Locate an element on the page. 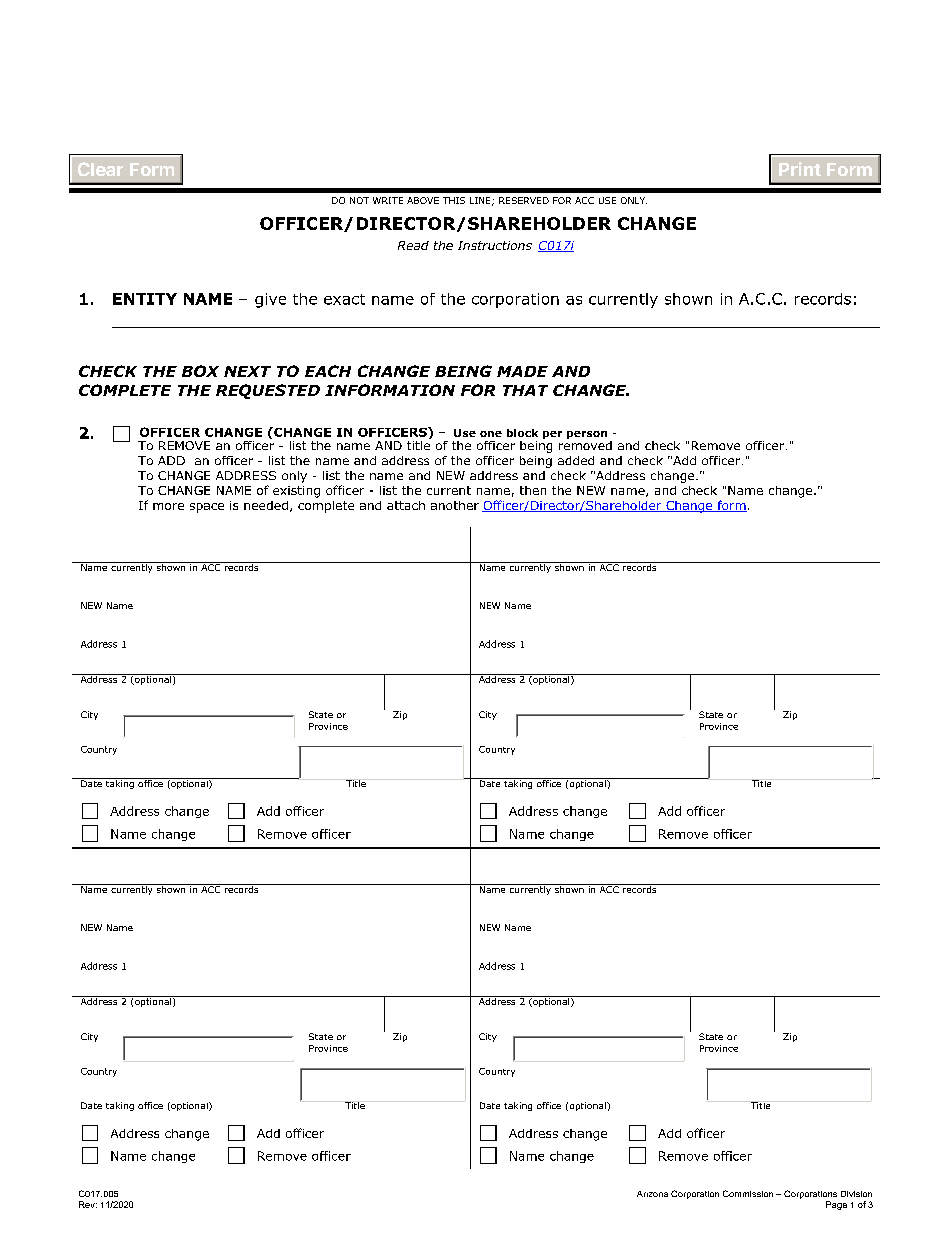 The image size is (952, 1233). RESERVED is located at coordinates (524, 200).
